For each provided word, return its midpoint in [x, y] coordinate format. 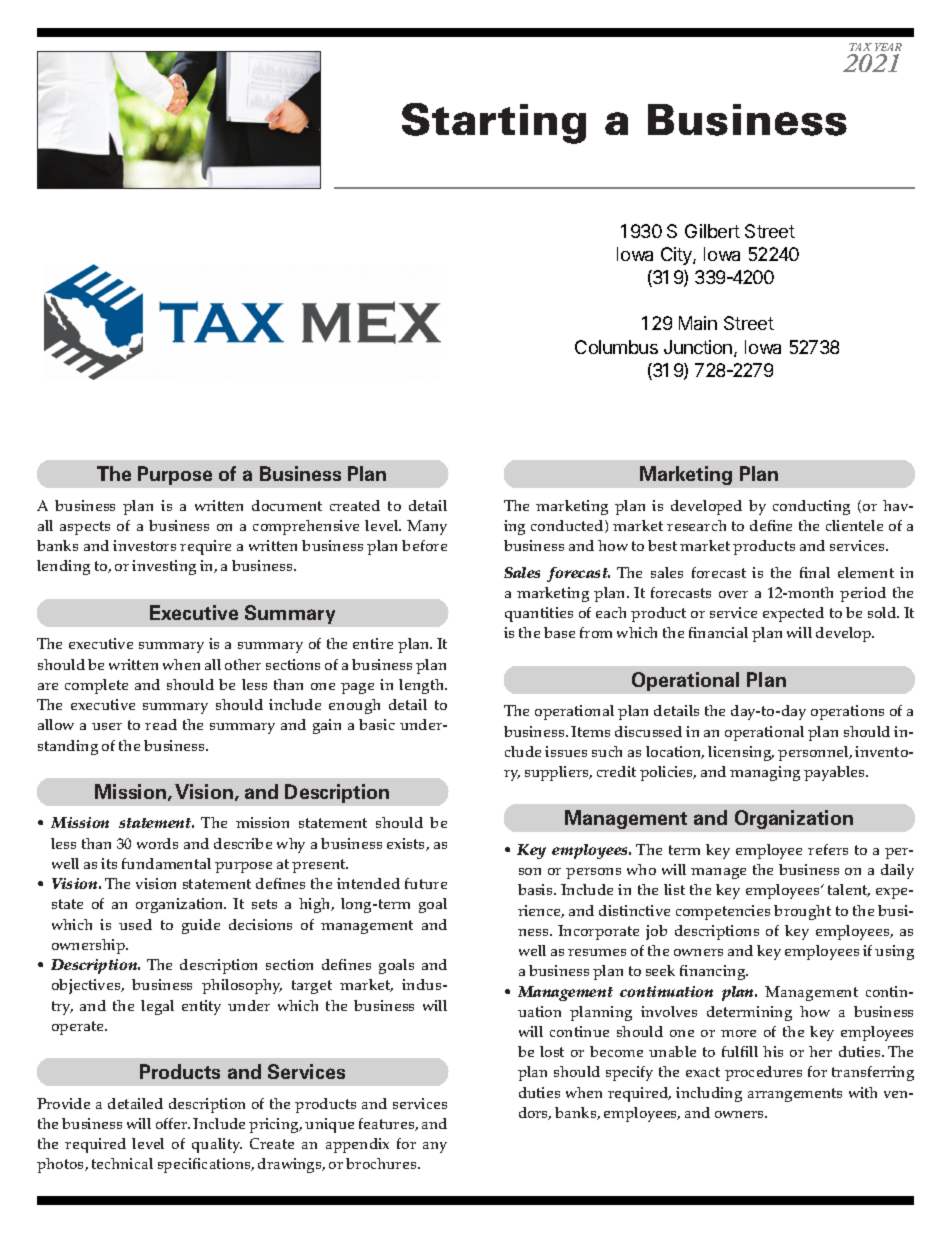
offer [173, 1123]
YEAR [888, 47]
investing [164, 567]
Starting [494, 123]
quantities [539, 614]
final [815, 572]
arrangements [795, 1095]
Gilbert [712, 231]
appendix [357, 1145]
